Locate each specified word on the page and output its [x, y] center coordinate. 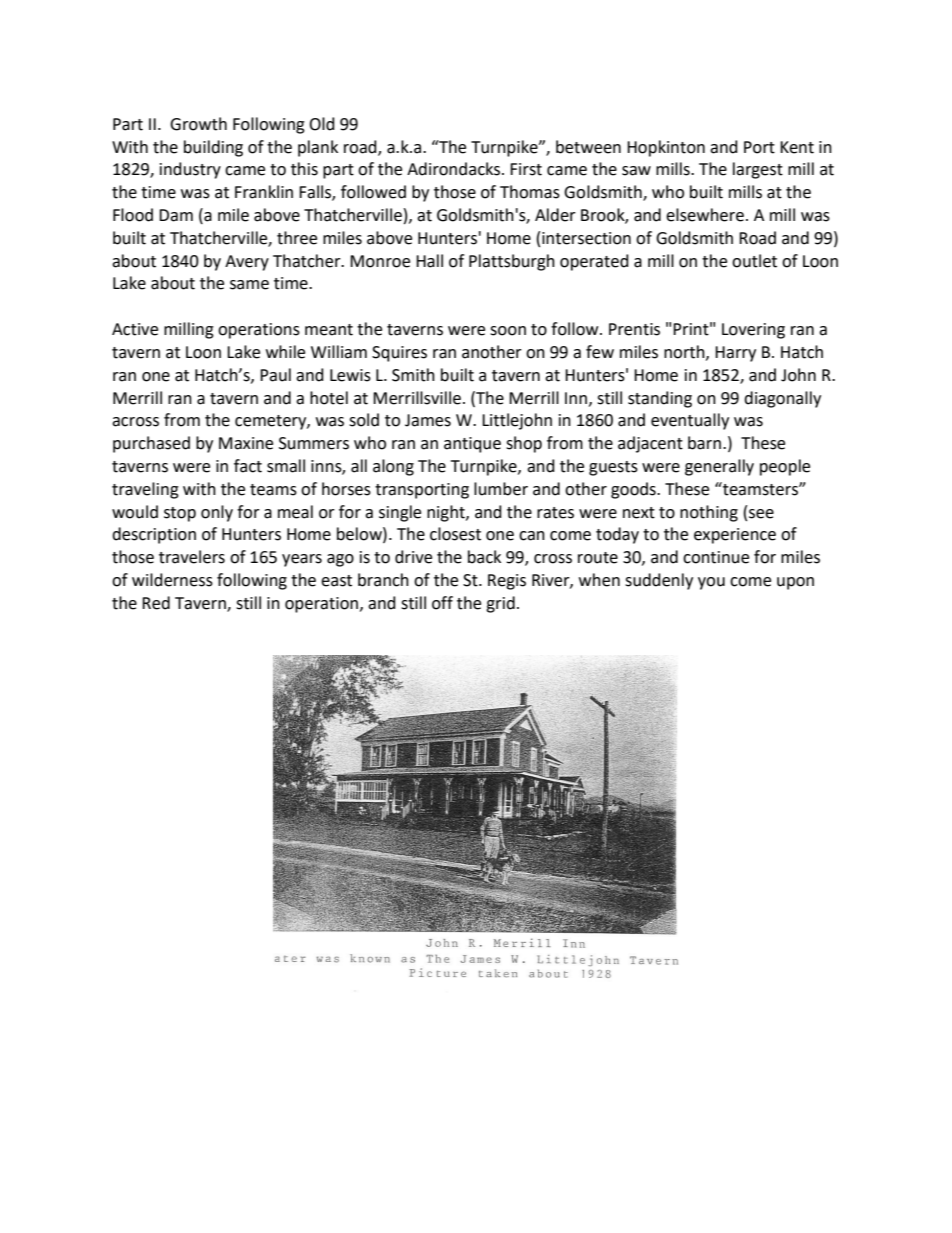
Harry [735, 354]
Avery [247, 263]
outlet [754, 261]
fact [248, 466]
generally [719, 467]
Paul [275, 375]
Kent [797, 147]
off [442, 603]
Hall [429, 261]
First [526, 169]
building [213, 148]
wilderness [172, 580]
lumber [501, 489]
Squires [399, 354]
